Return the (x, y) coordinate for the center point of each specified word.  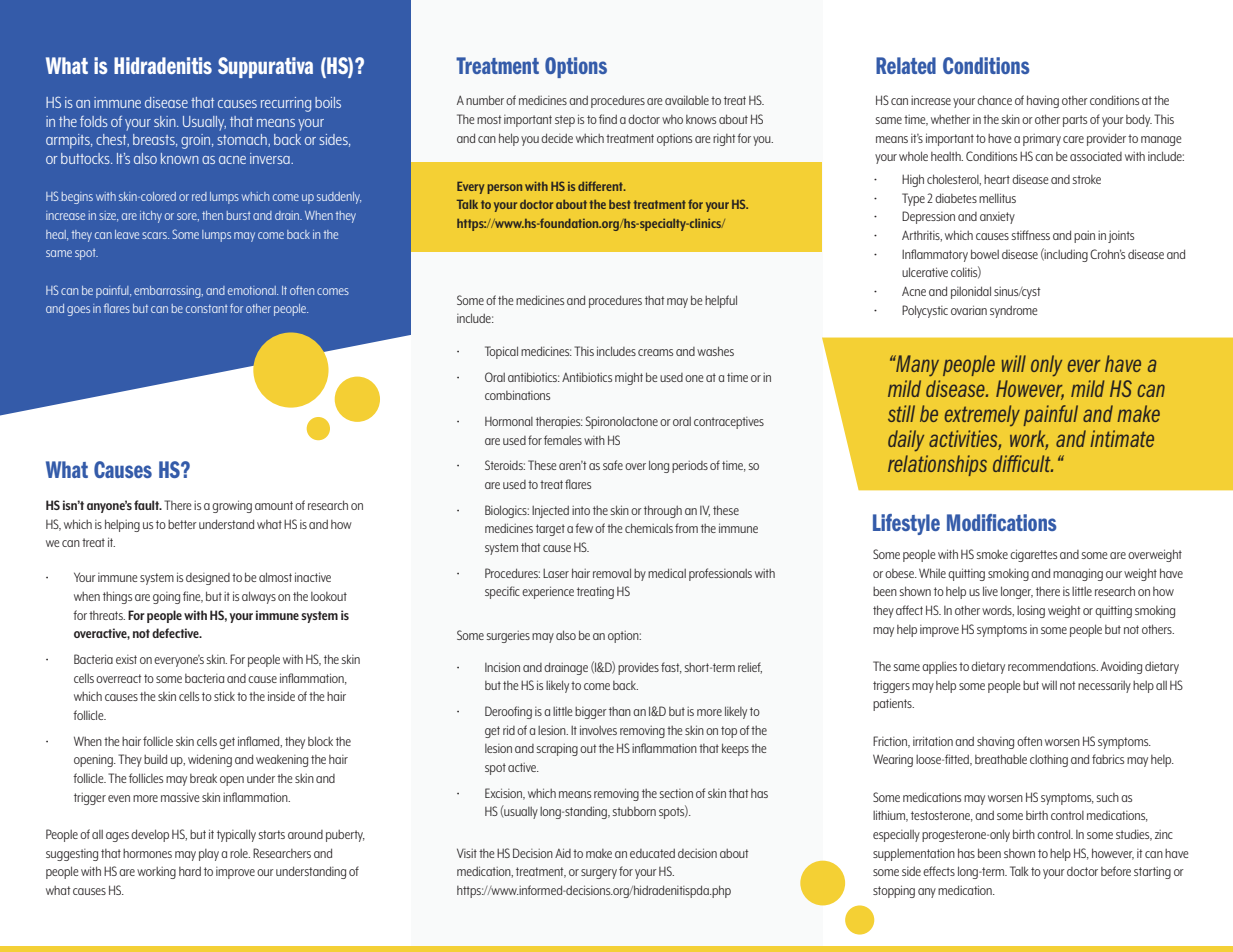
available (687, 100)
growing (232, 506)
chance (994, 100)
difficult (1023, 463)
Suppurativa (265, 67)
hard (190, 871)
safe (613, 465)
